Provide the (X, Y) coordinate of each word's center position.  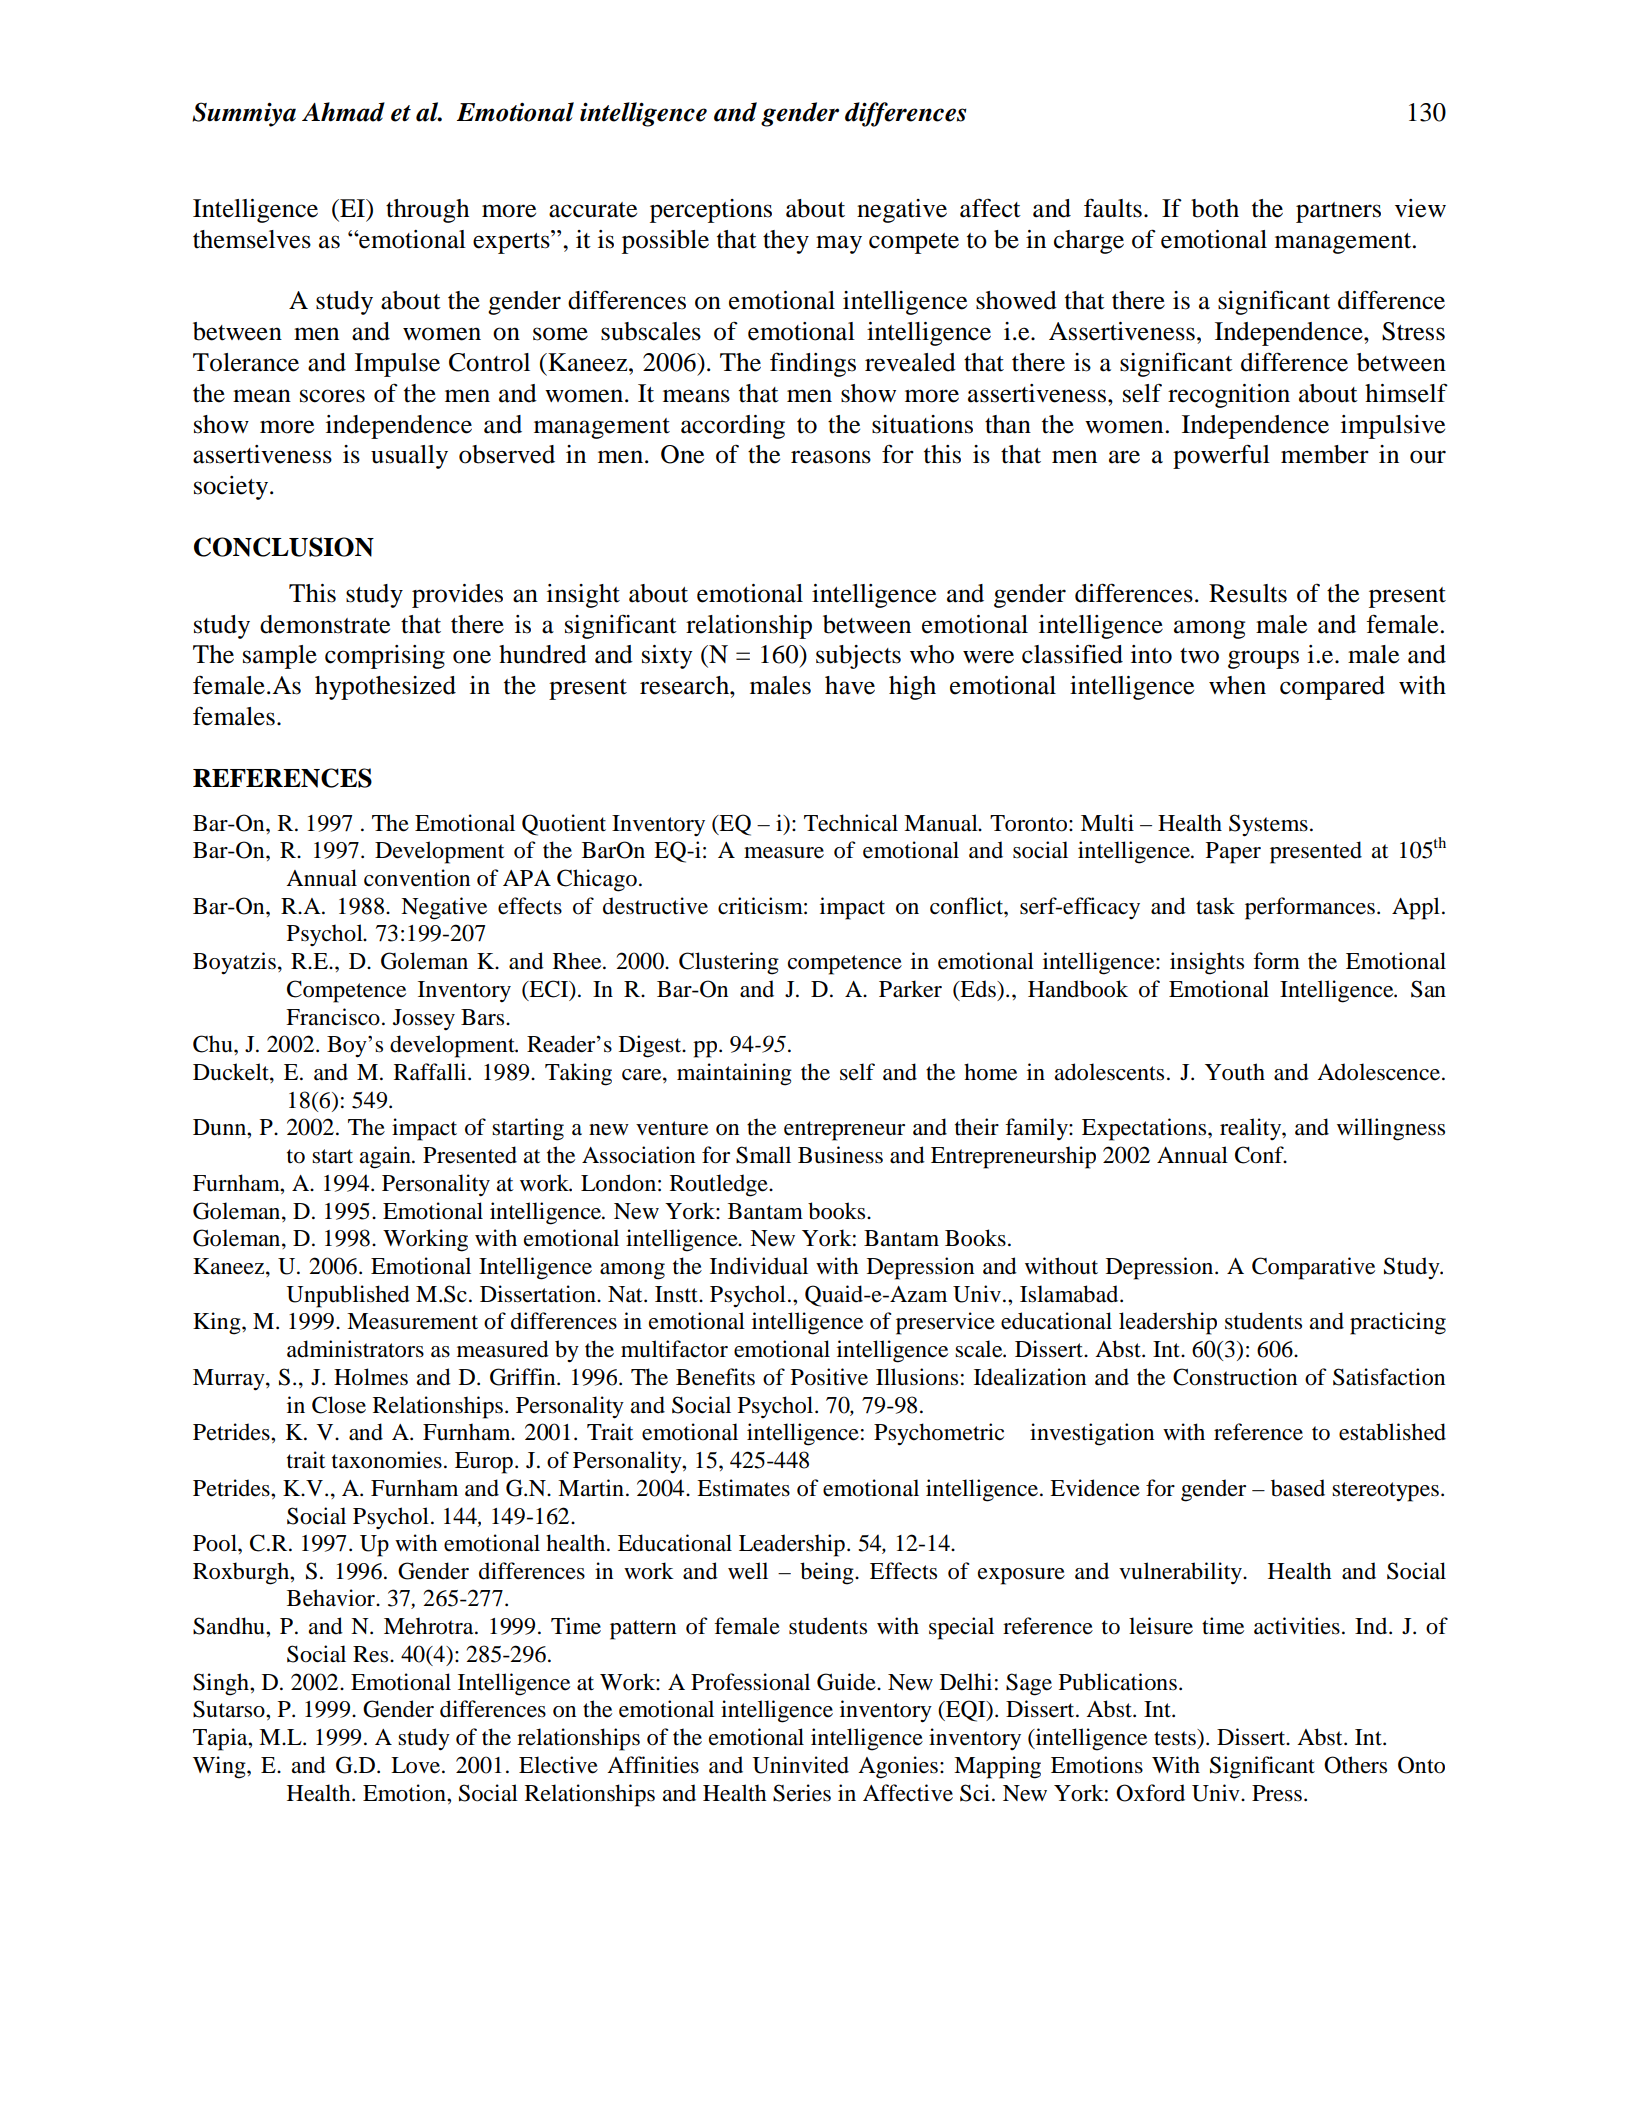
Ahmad (343, 112)
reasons (831, 457)
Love (417, 1765)
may (839, 244)
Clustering (729, 963)
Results (1248, 593)
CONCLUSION (284, 547)
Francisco (333, 1017)
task (1215, 906)
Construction (1235, 1377)
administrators (355, 1349)
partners (1338, 212)
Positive (829, 1377)
